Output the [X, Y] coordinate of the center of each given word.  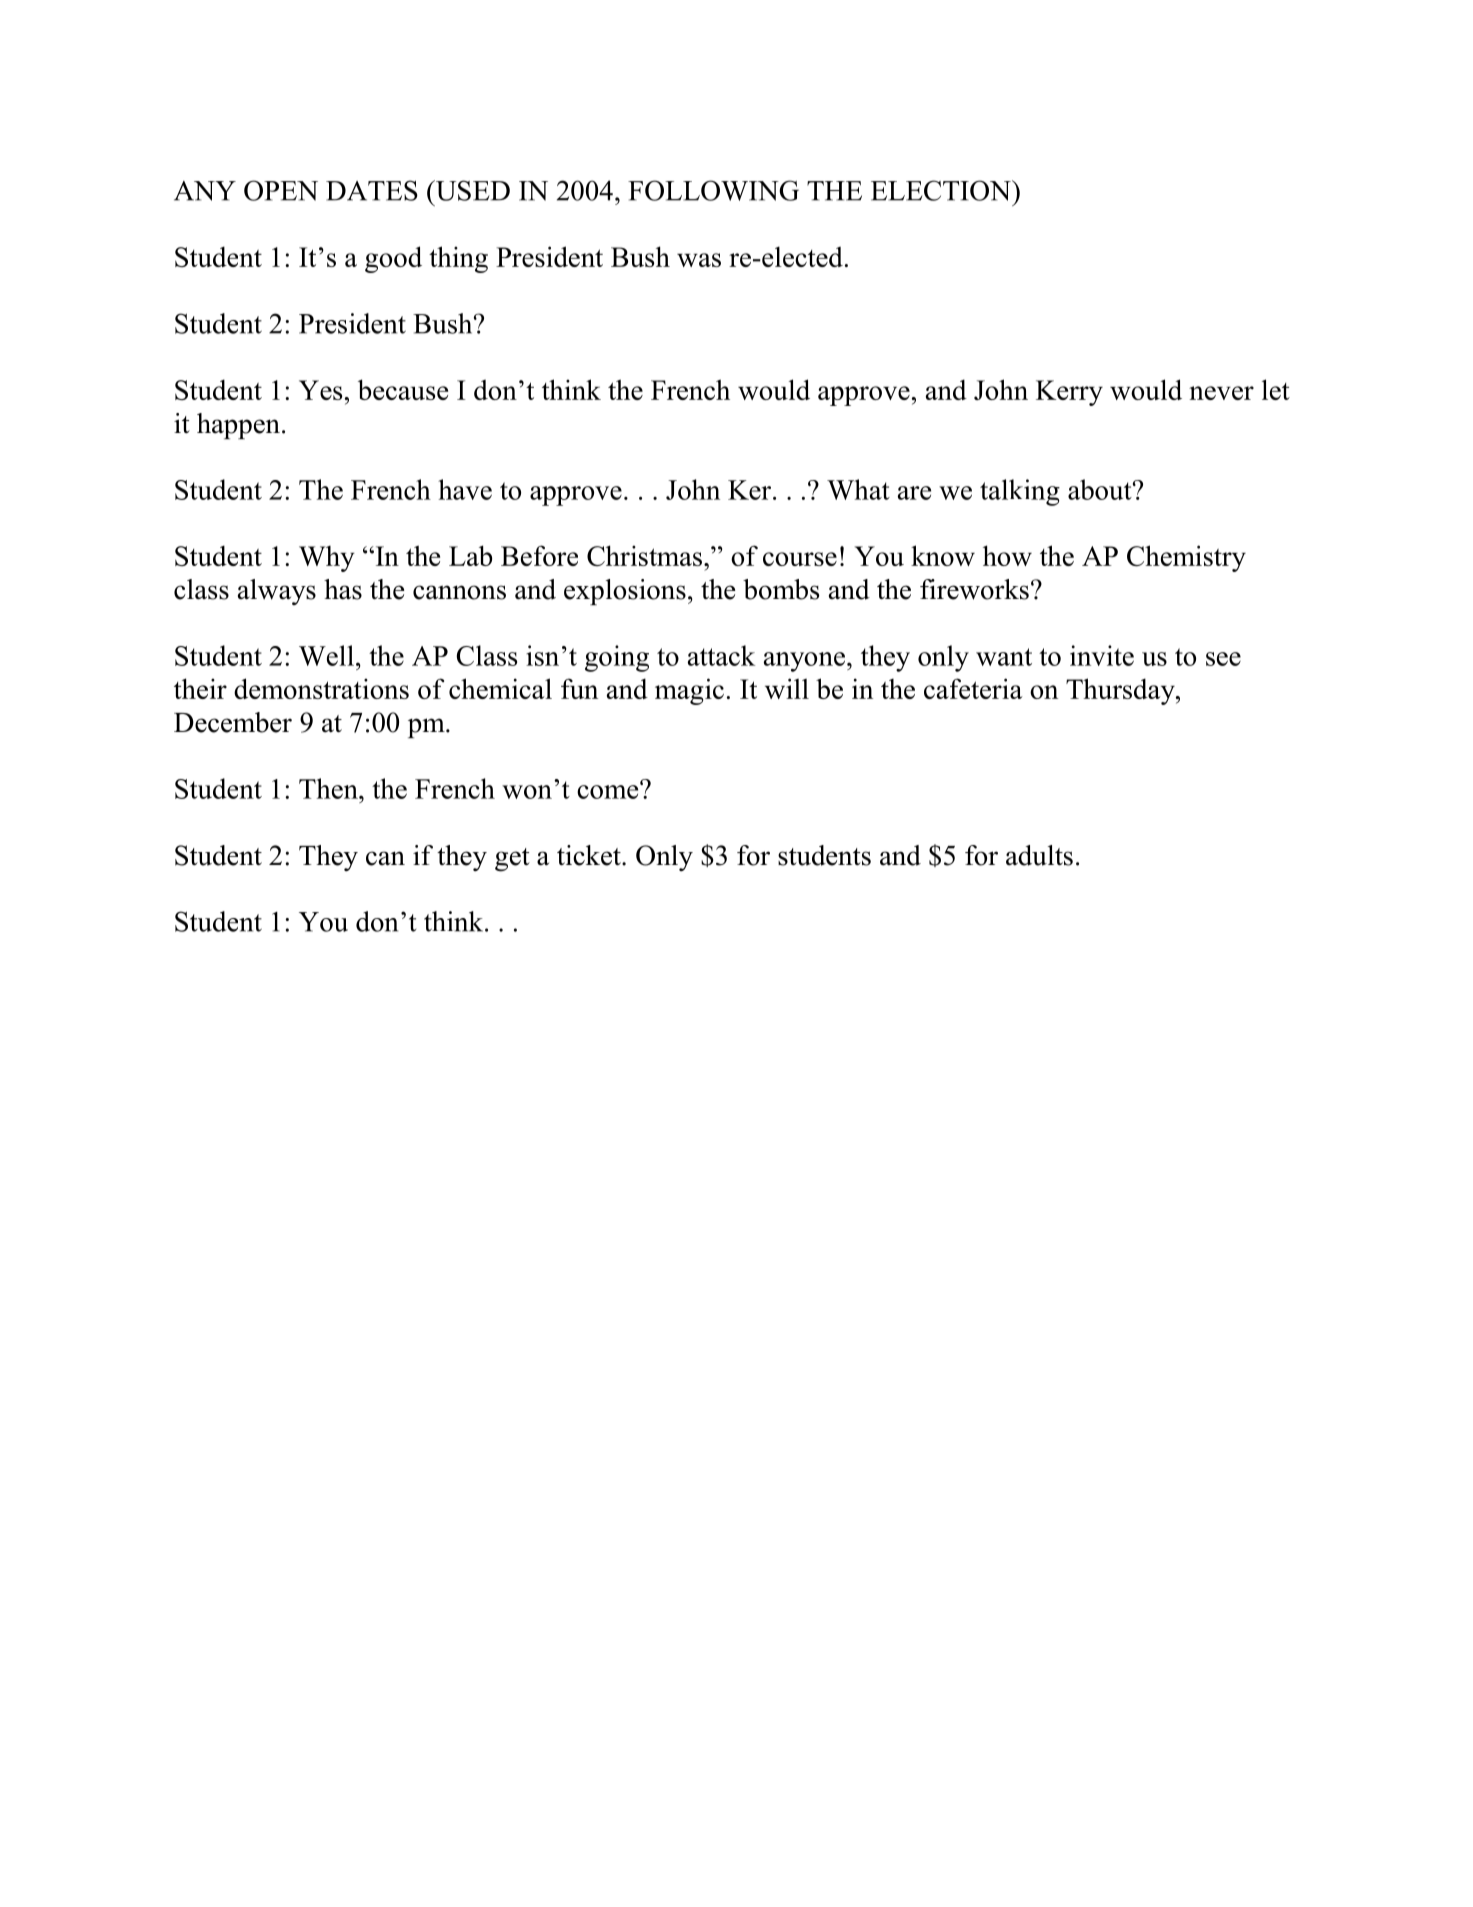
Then [329, 788]
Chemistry [1186, 558]
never [1221, 393]
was [699, 260]
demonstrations [321, 688]
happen [238, 426]
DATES [372, 190]
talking [1020, 492]
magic [689, 691]
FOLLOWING [713, 190]
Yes [320, 390]
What [858, 489]
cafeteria [973, 688]
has [343, 589]
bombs [781, 589]
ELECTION [942, 190]
